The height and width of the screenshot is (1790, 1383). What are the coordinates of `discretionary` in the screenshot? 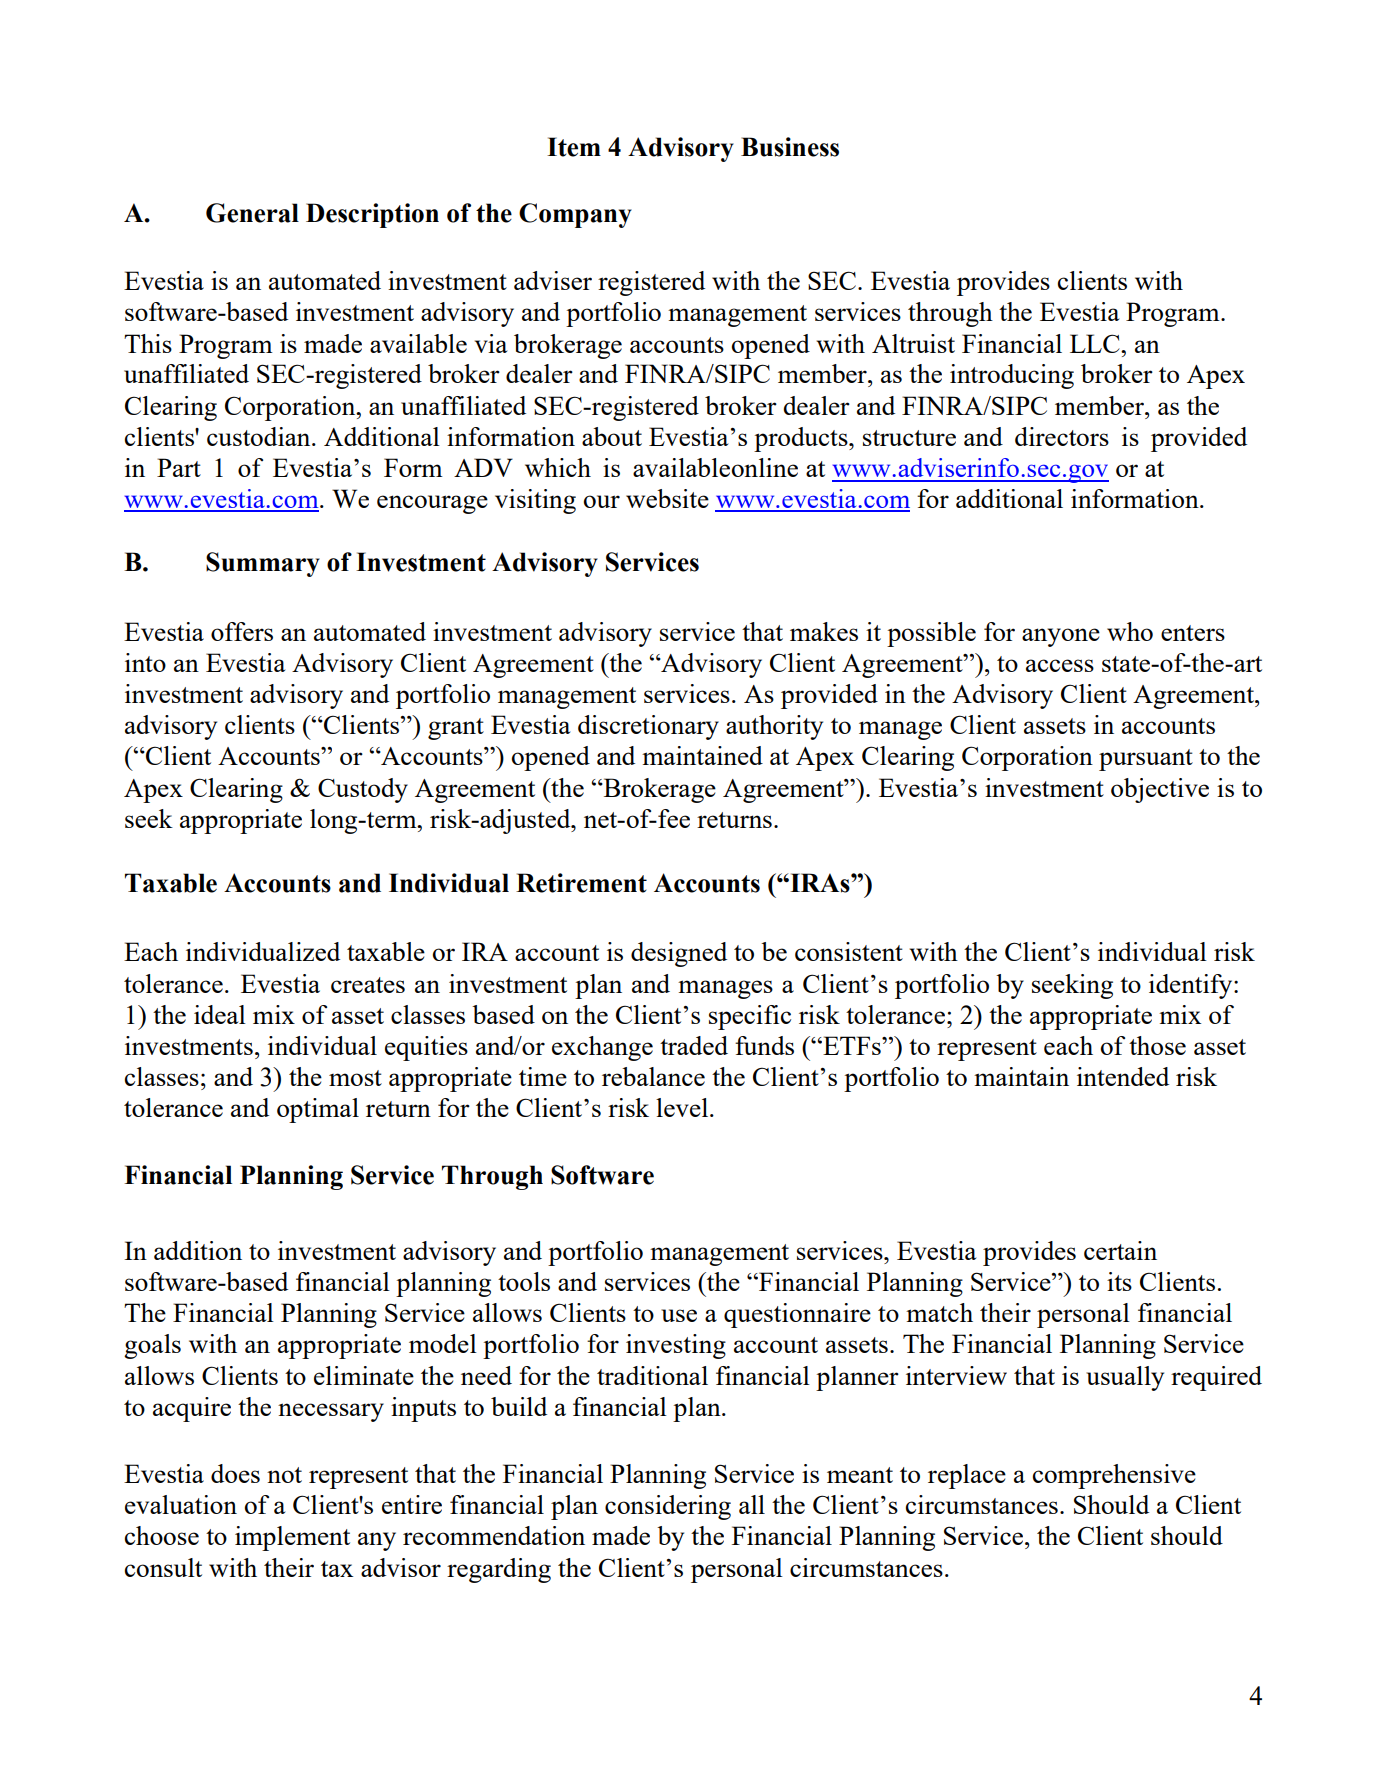 It's located at (648, 727).
